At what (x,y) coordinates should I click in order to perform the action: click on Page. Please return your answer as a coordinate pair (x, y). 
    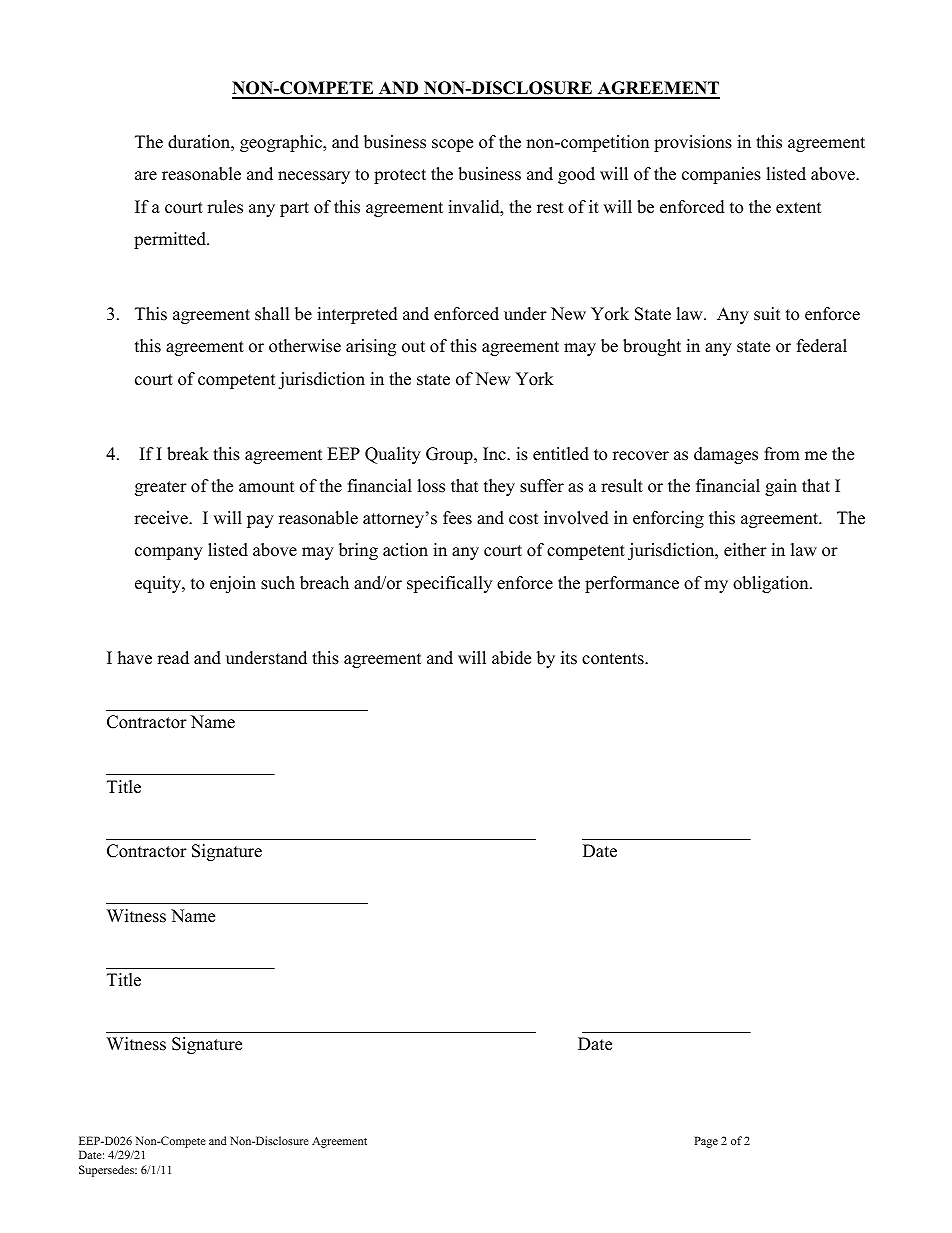
    Looking at the image, I should click on (706, 1142).
